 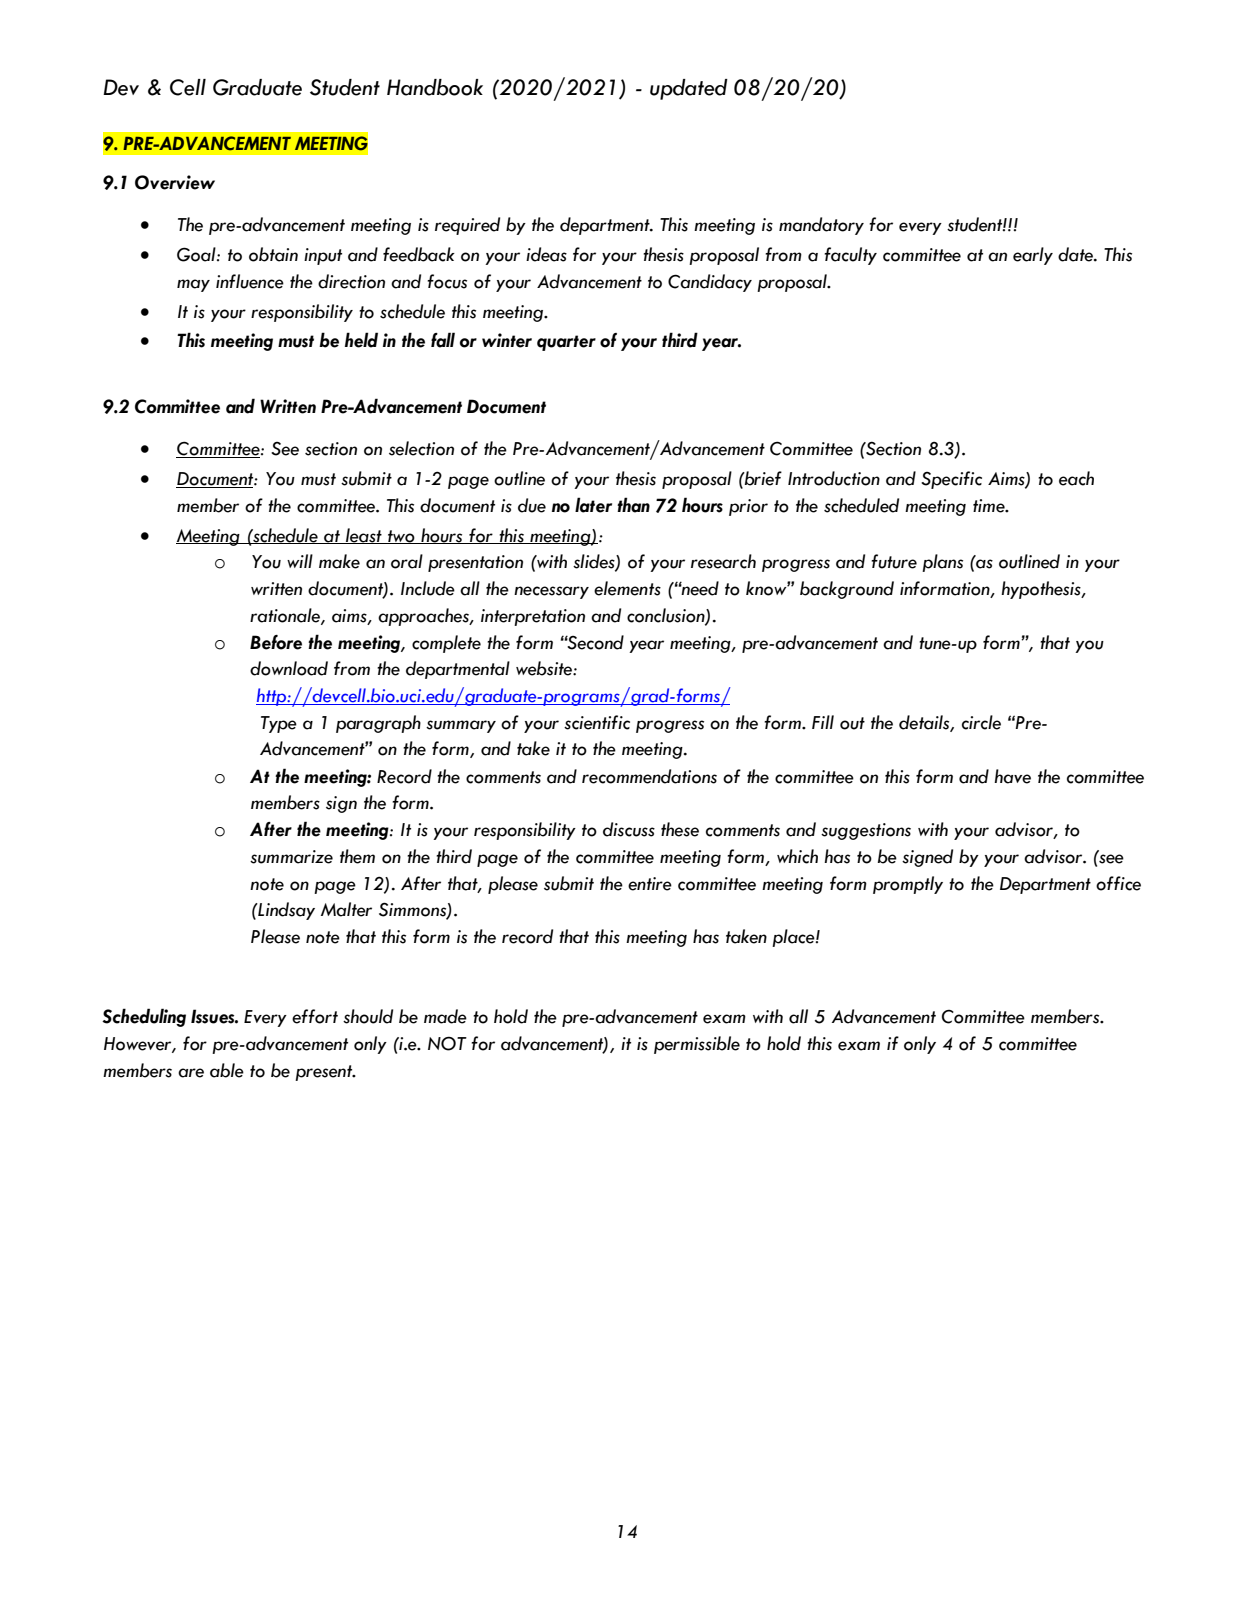 What do you see at coordinates (697, 1045) in the document?
I see `permissible` at bounding box center [697, 1045].
